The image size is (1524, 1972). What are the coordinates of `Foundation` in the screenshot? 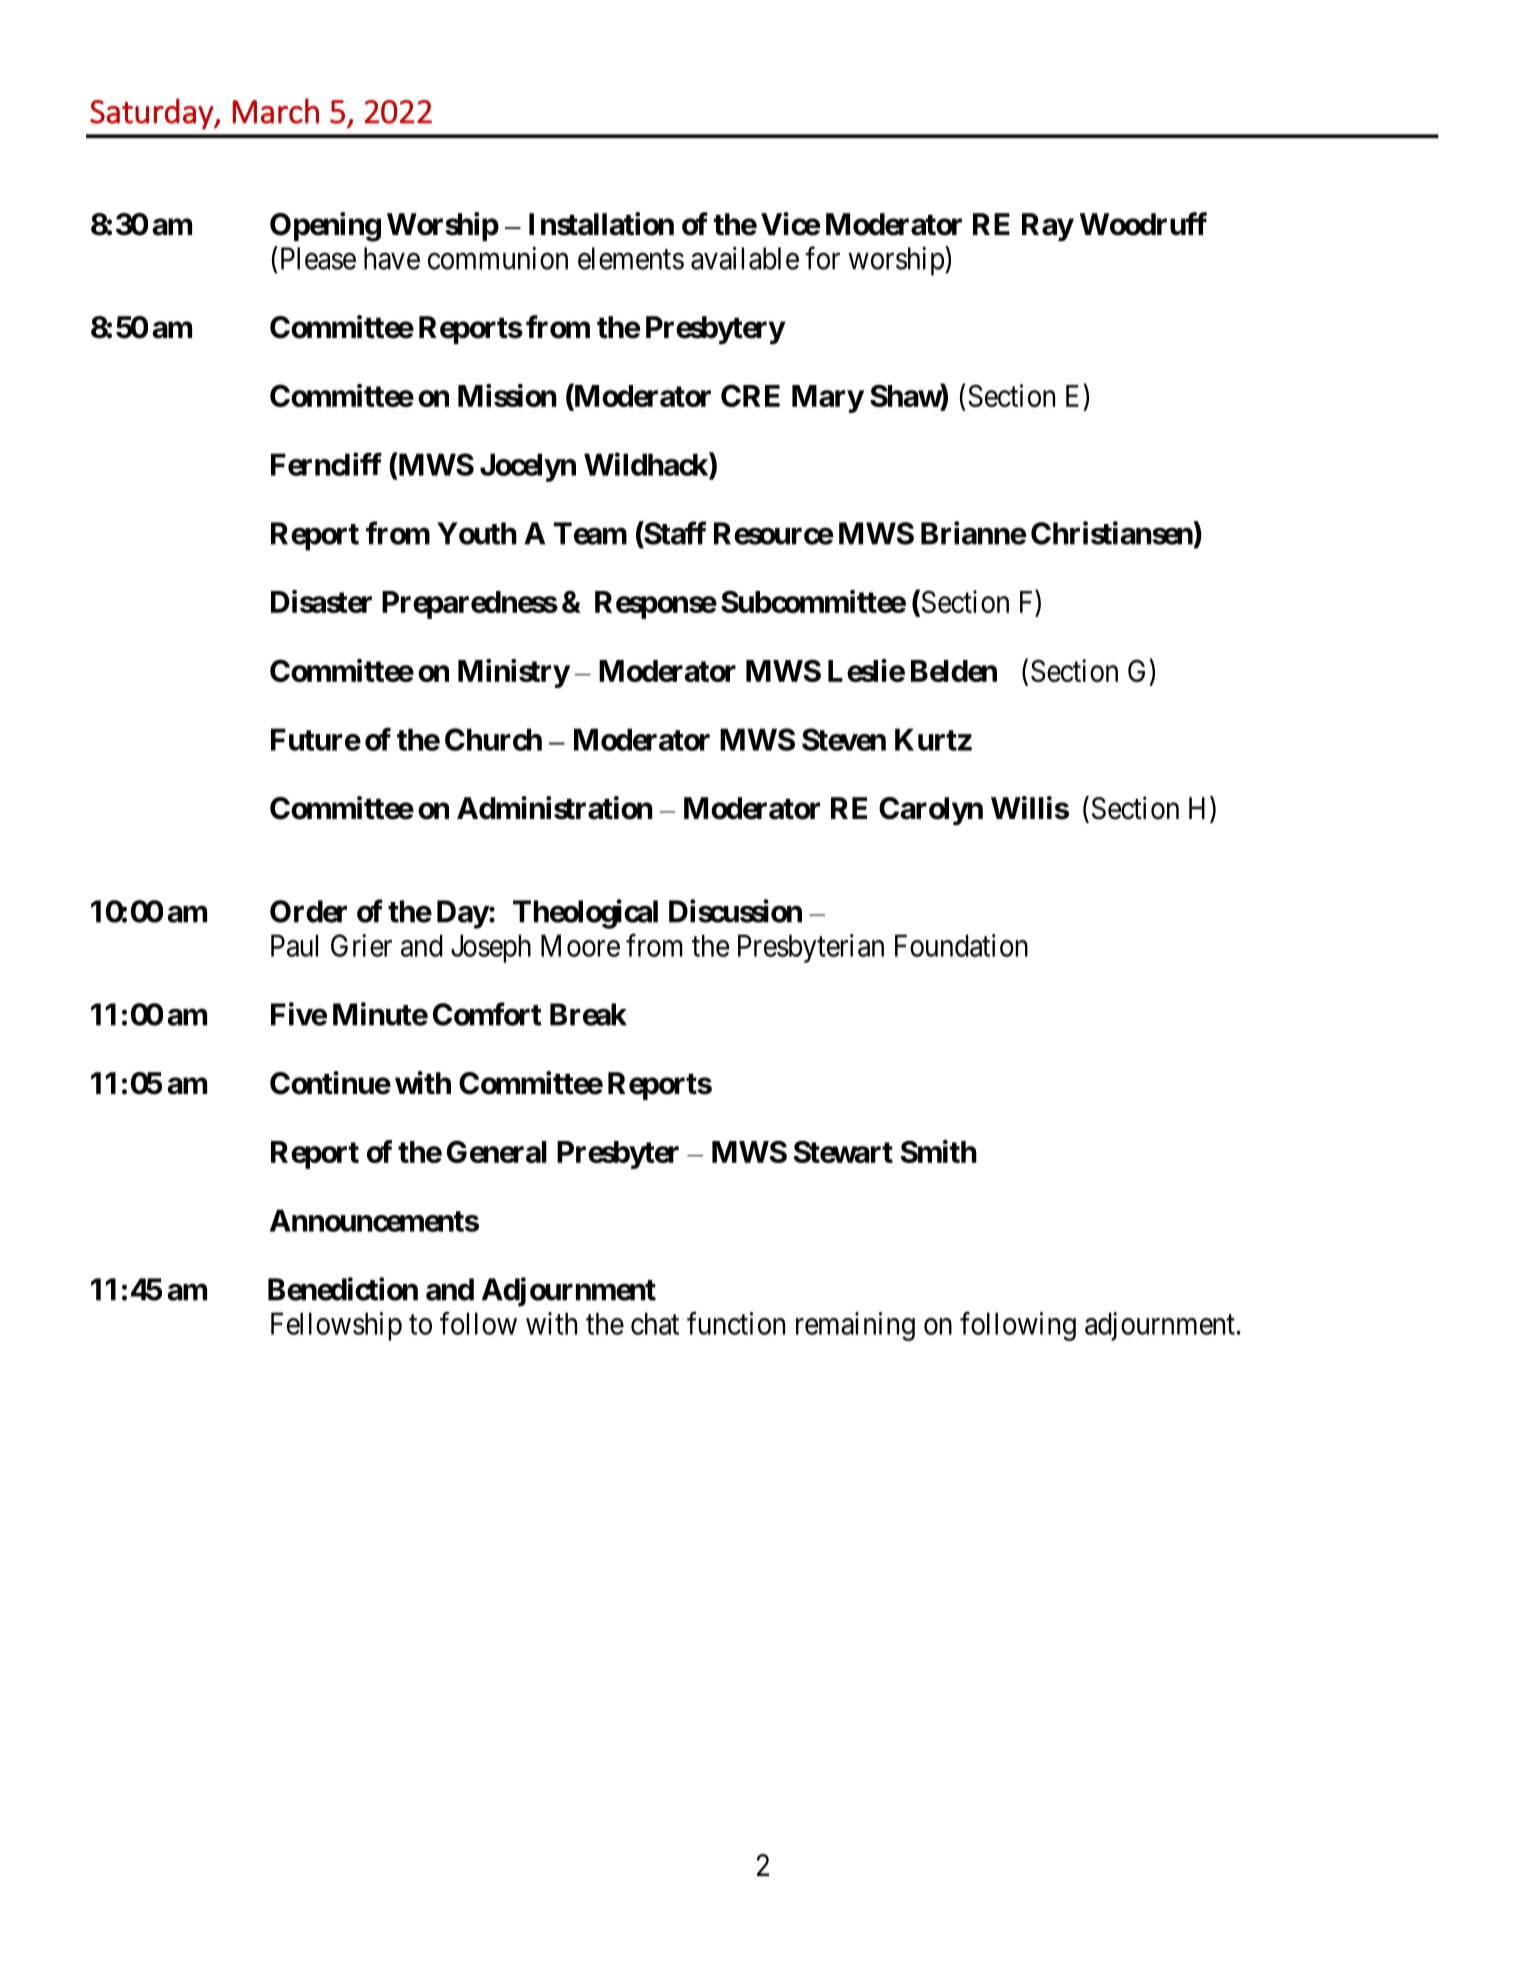 It's located at (961, 945).
